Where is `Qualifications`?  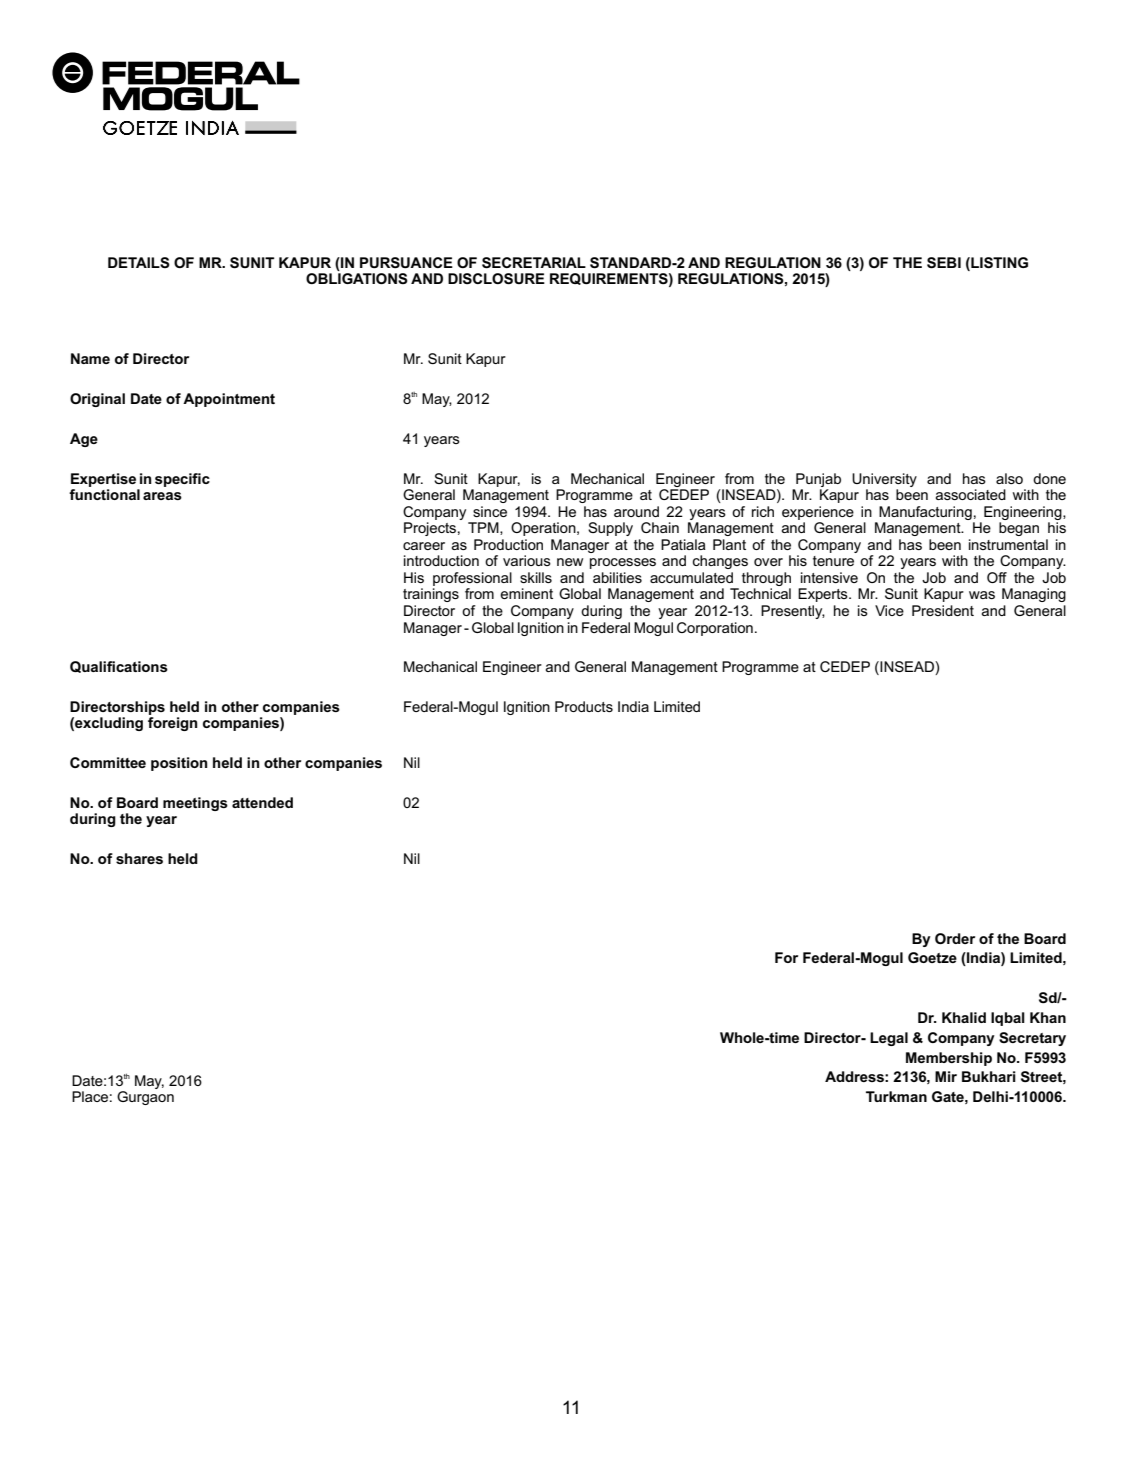
Qualifications is located at coordinates (119, 667).
